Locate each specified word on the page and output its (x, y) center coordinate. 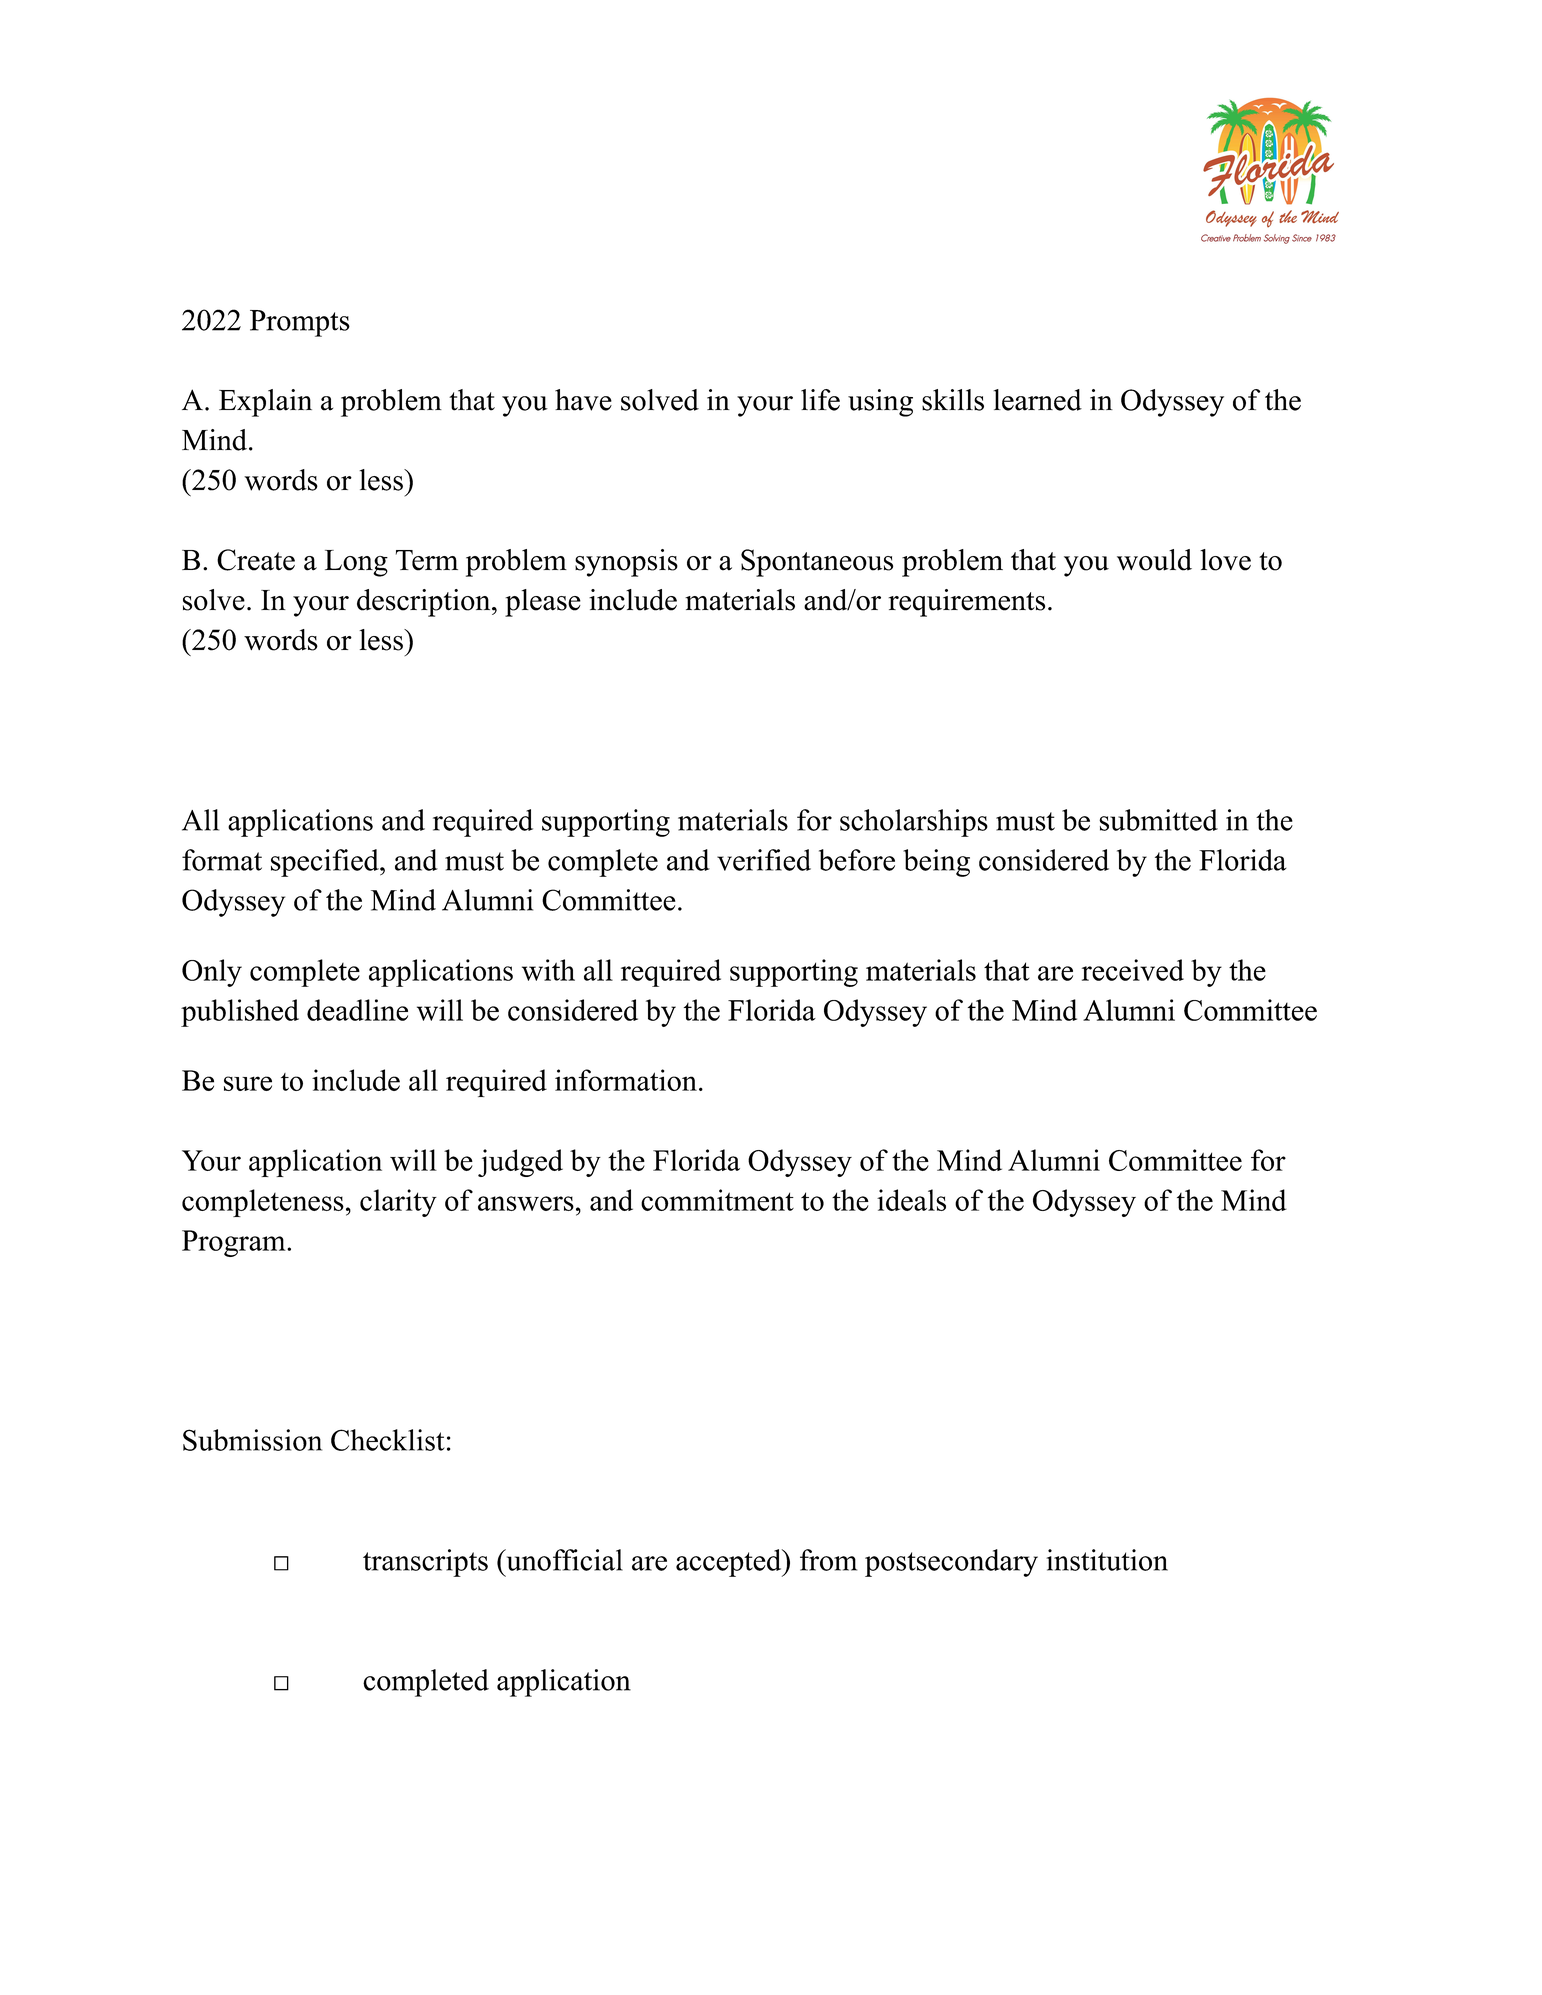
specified (326, 863)
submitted (1158, 820)
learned (1038, 400)
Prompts (300, 323)
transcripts (425, 1563)
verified (764, 860)
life (820, 400)
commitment (717, 1200)
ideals (911, 1200)
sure (248, 1083)
